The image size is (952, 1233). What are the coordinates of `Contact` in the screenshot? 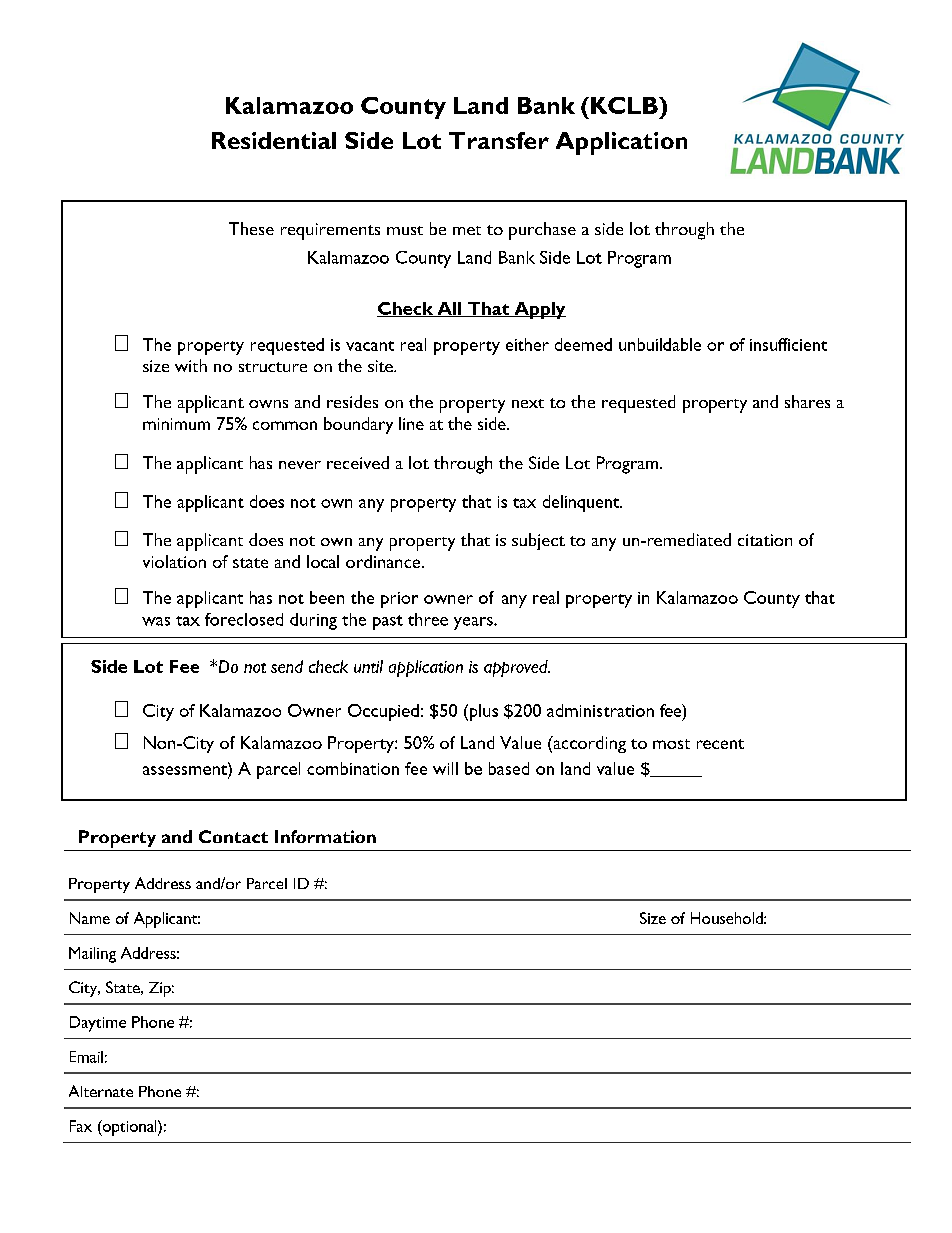 It's located at (233, 836).
